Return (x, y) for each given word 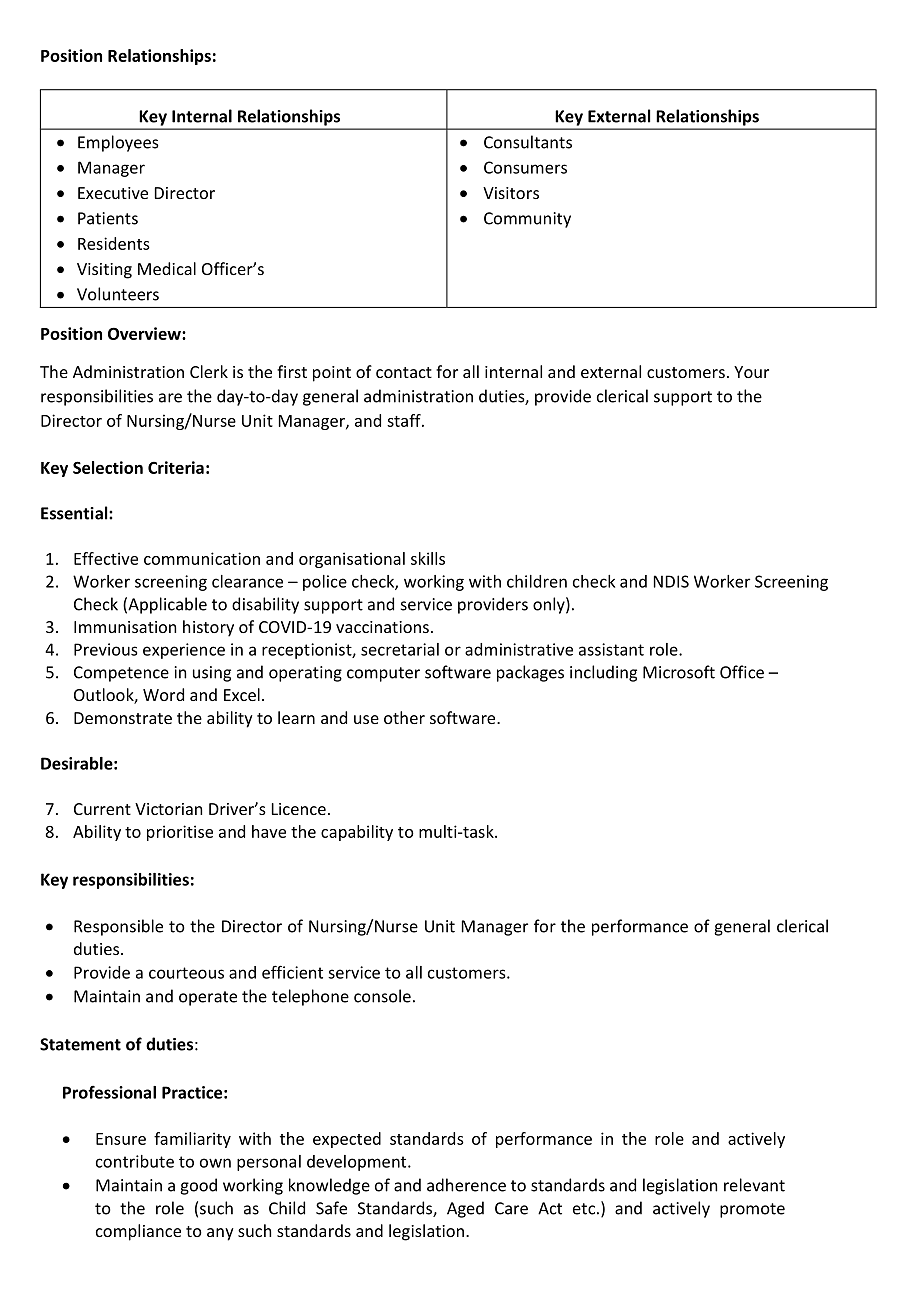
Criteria (176, 467)
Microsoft (679, 672)
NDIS (671, 581)
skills (428, 558)
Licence (299, 809)
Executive (113, 193)
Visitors (511, 193)
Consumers (525, 167)
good (198, 1186)
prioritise (180, 833)
